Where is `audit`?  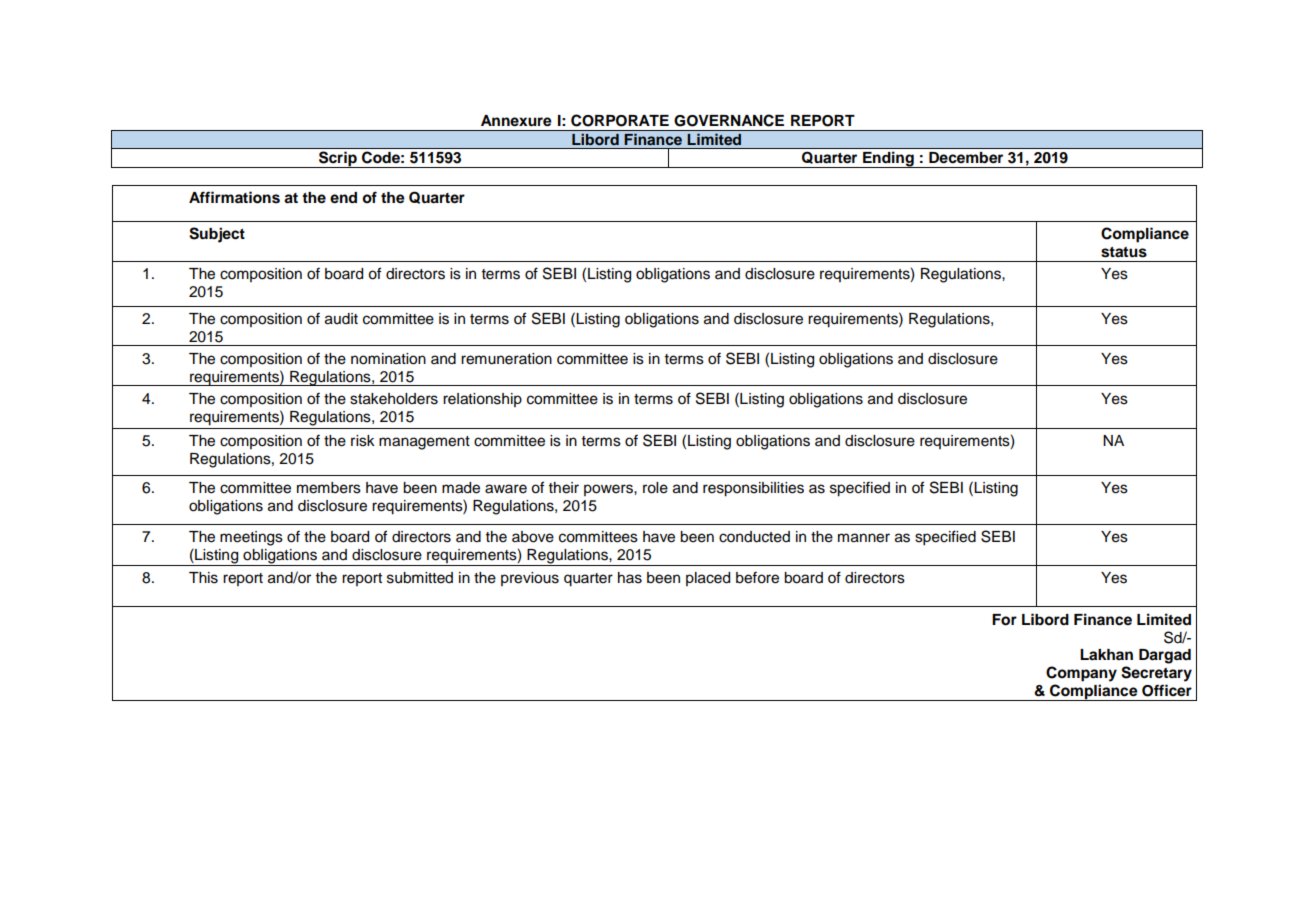 audit is located at coordinates (341, 319).
